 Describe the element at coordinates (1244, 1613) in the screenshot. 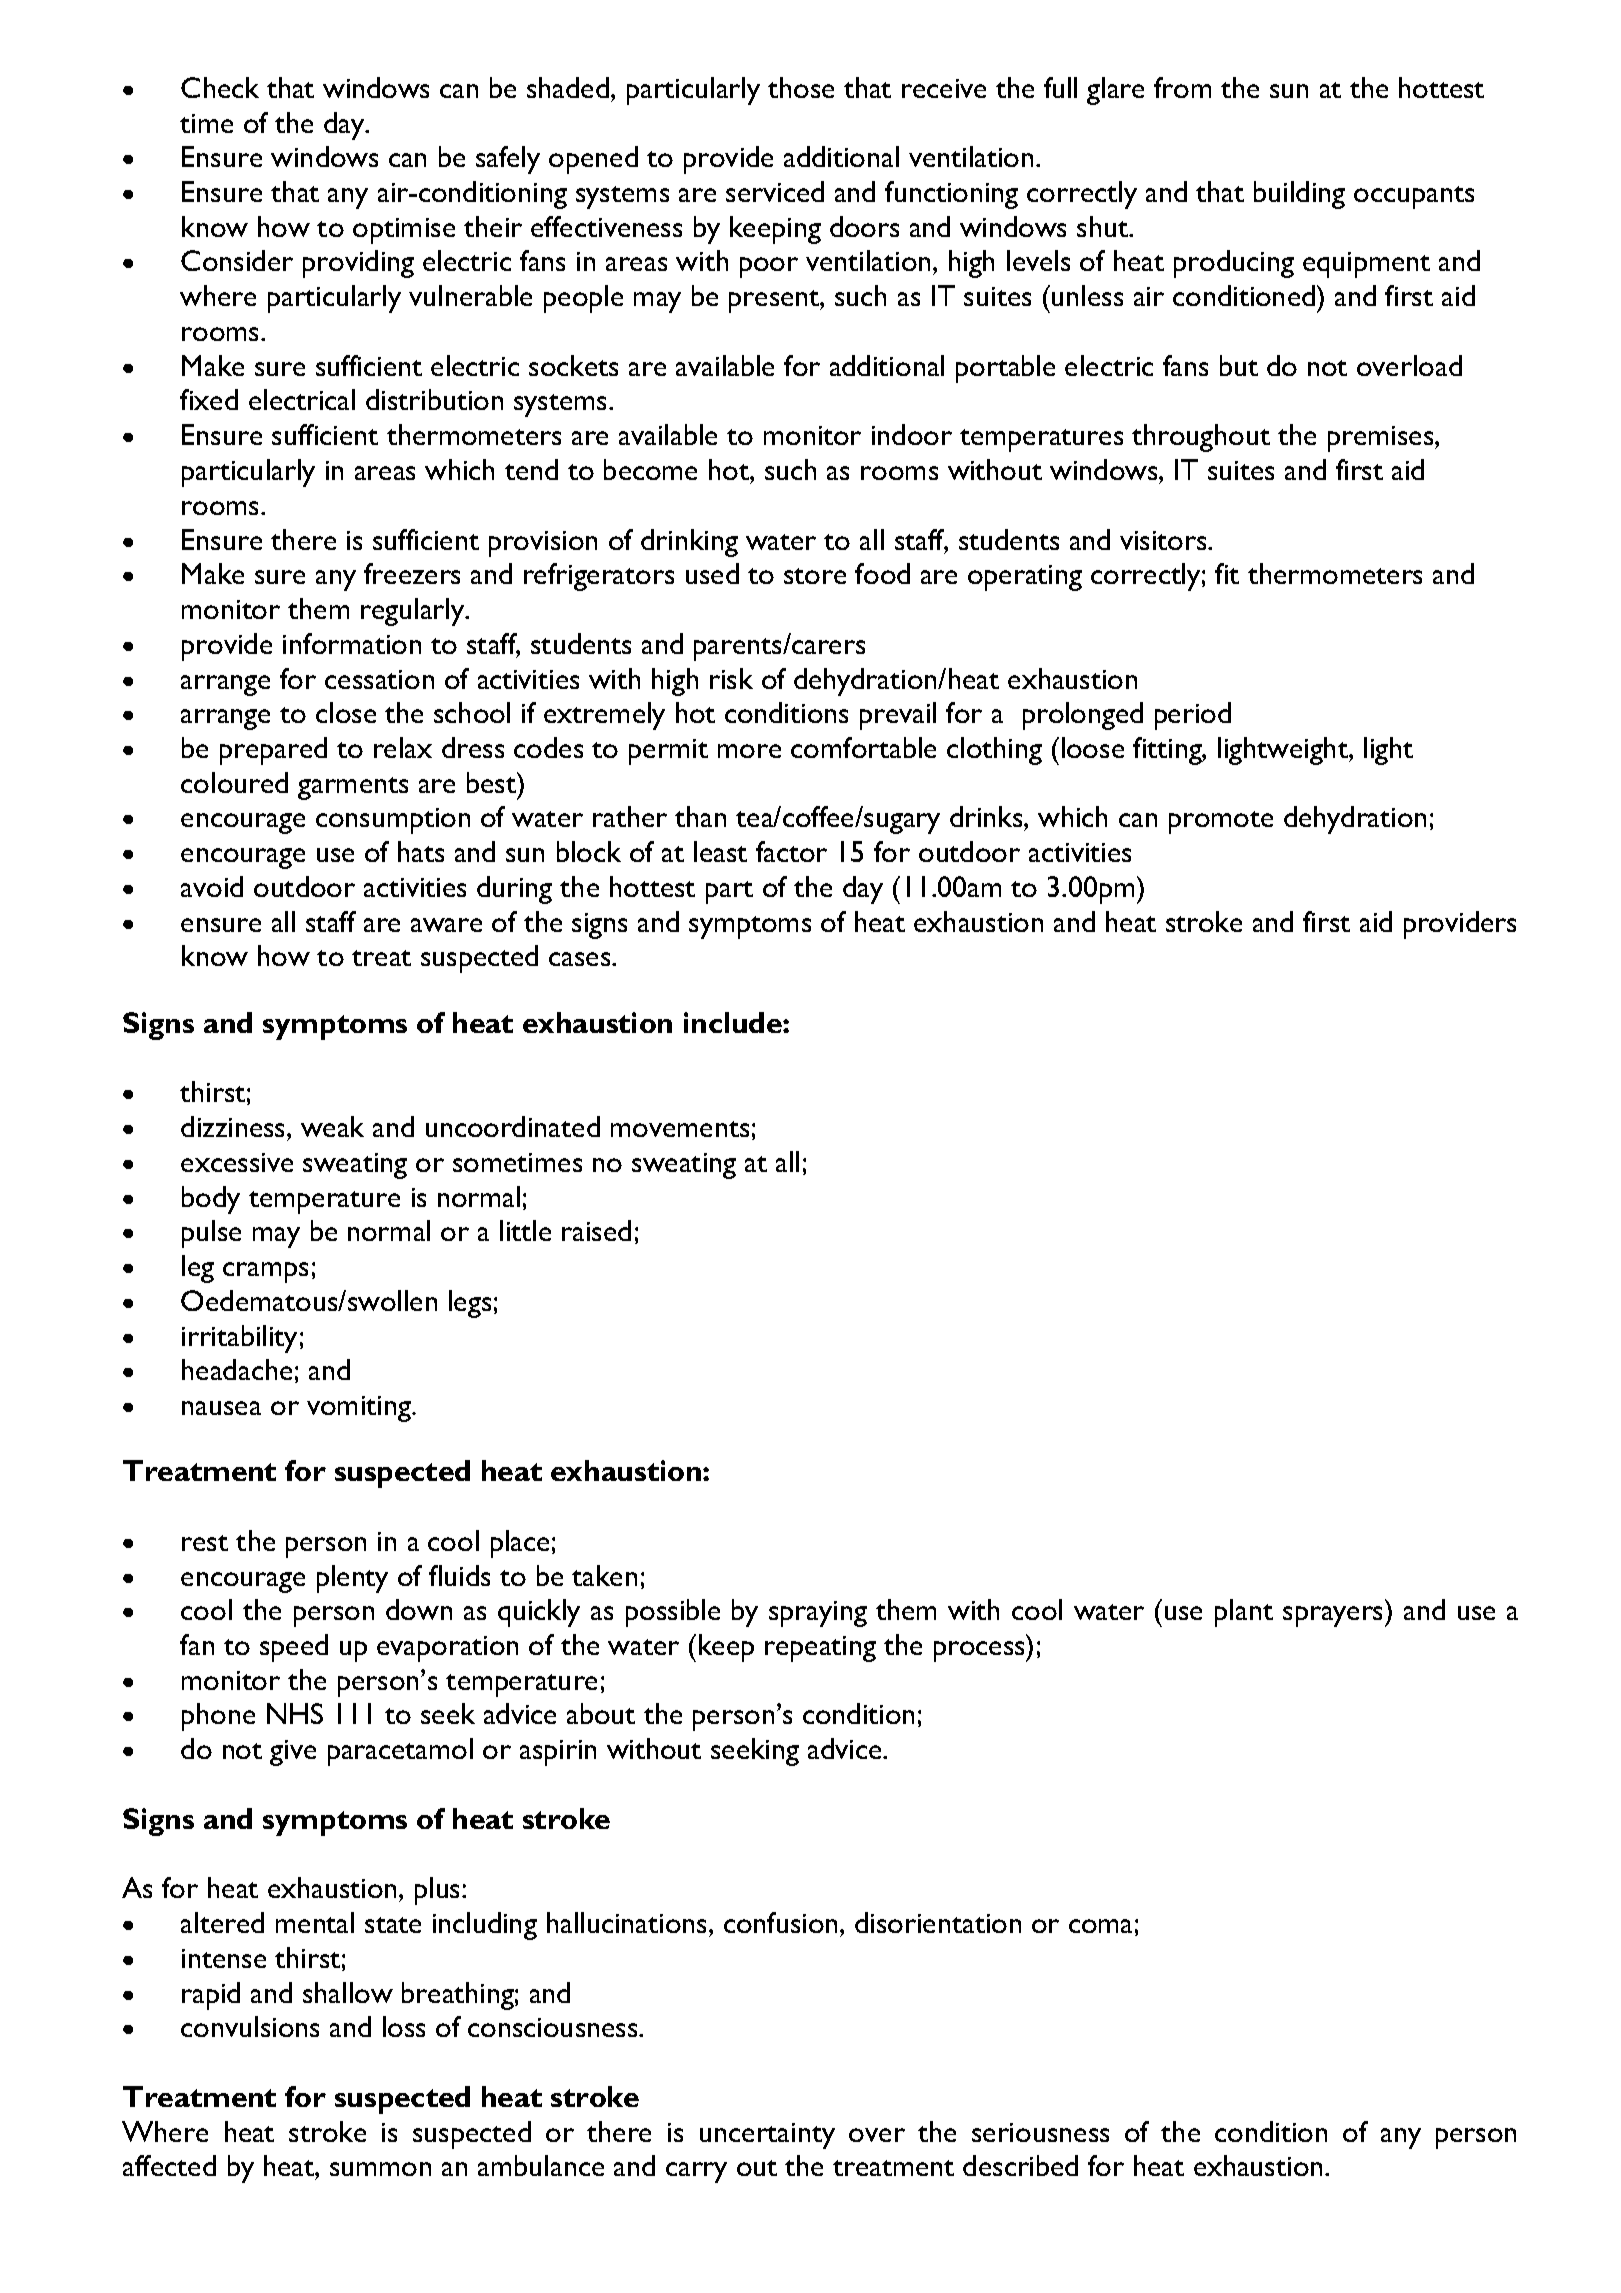

I see `plant` at that location.
